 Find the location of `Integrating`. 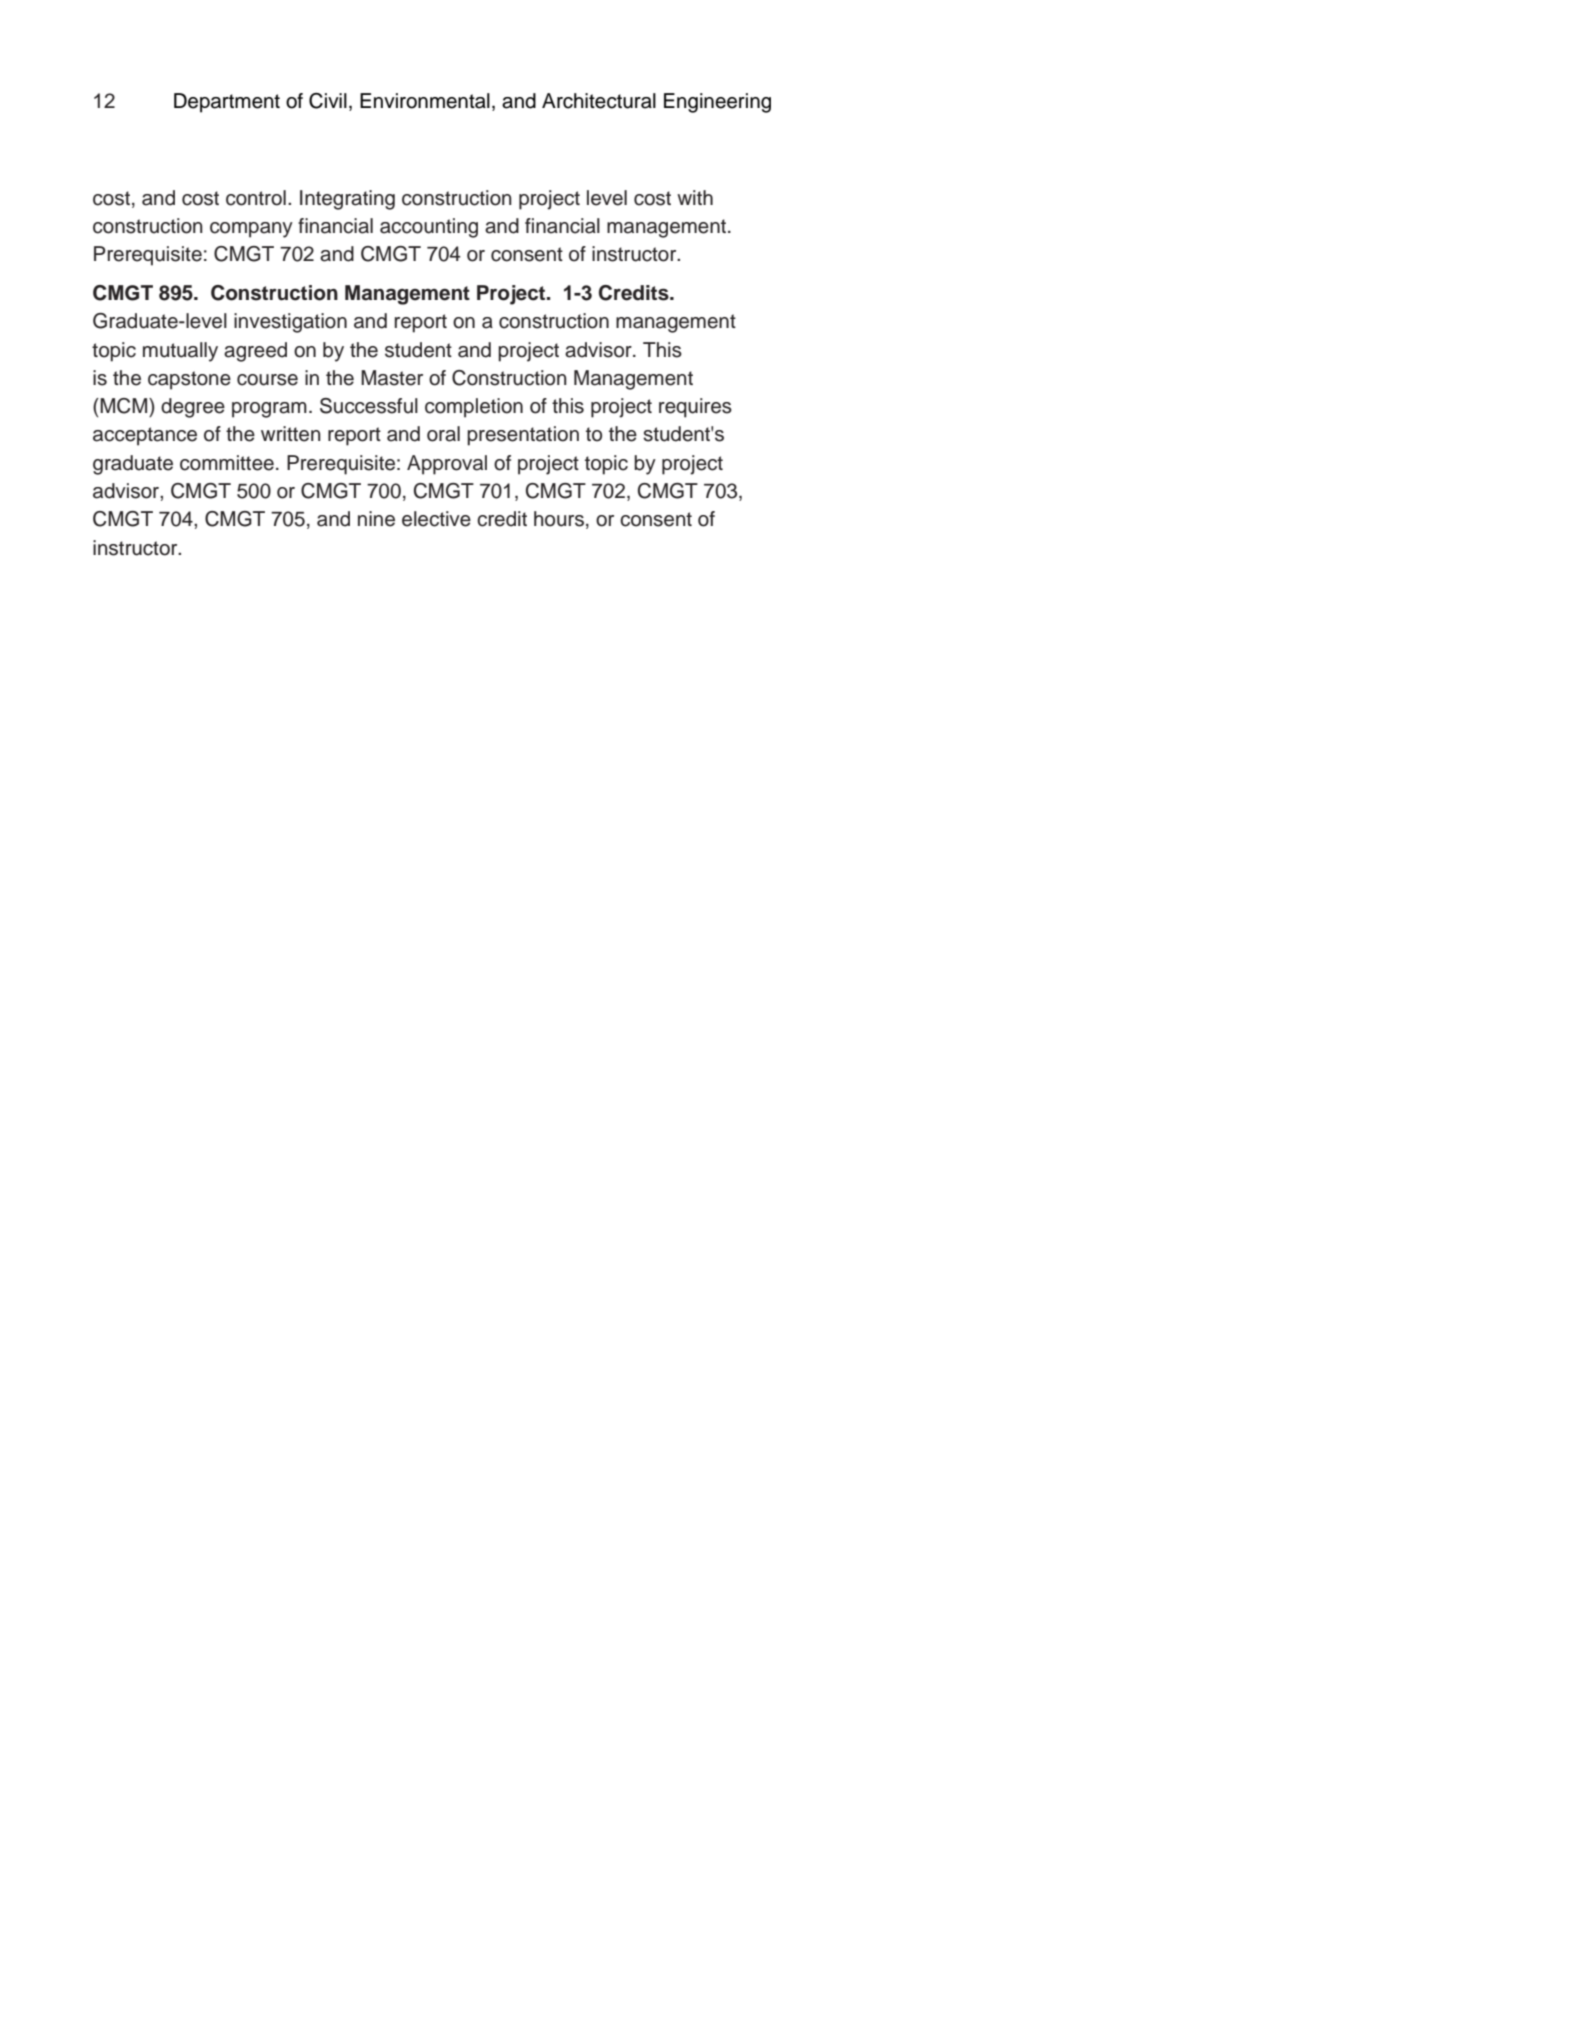

Integrating is located at coordinates (347, 200).
